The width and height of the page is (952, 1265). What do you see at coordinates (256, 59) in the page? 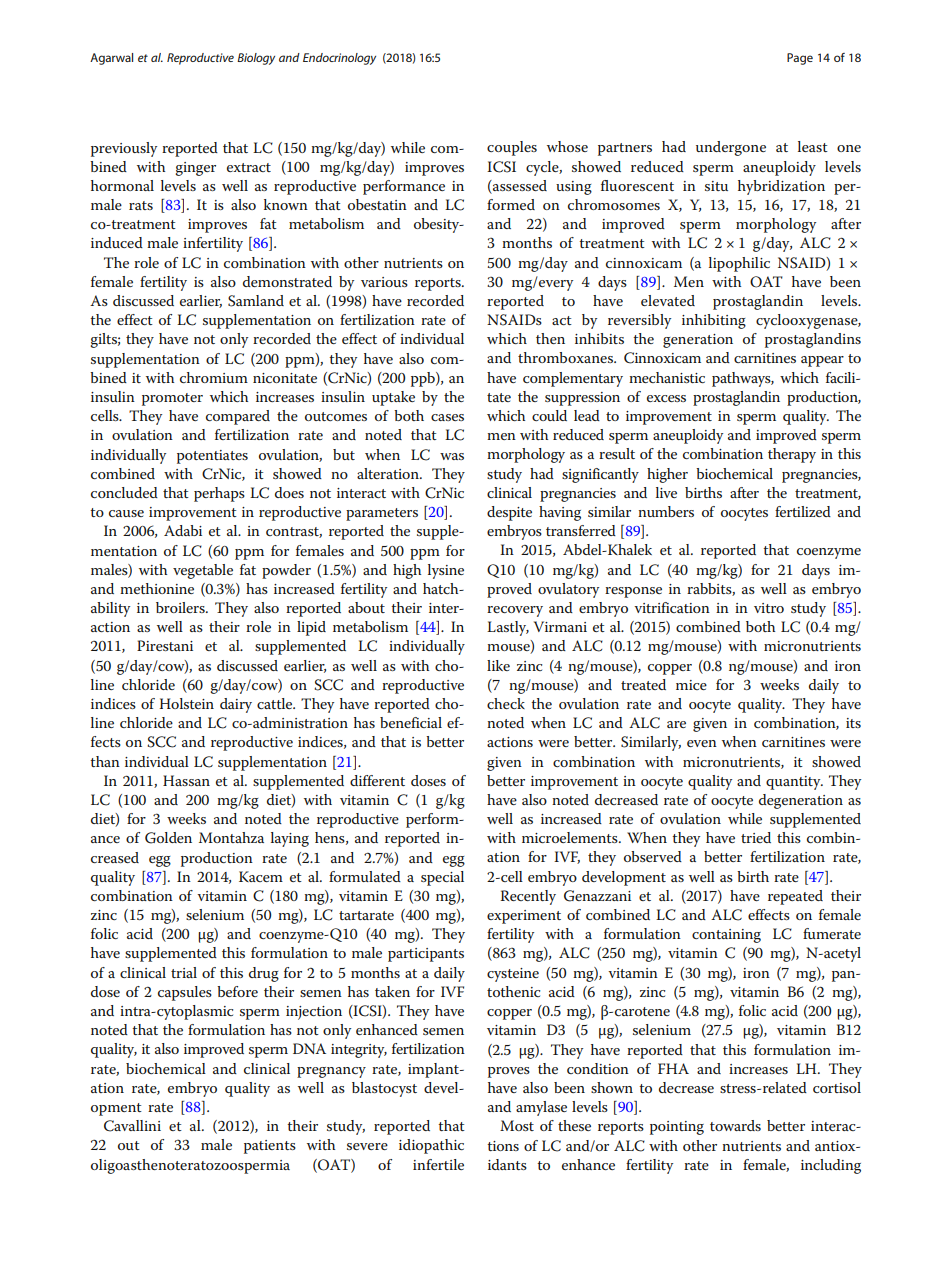
I see `Biology` at bounding box center [256, 59].
